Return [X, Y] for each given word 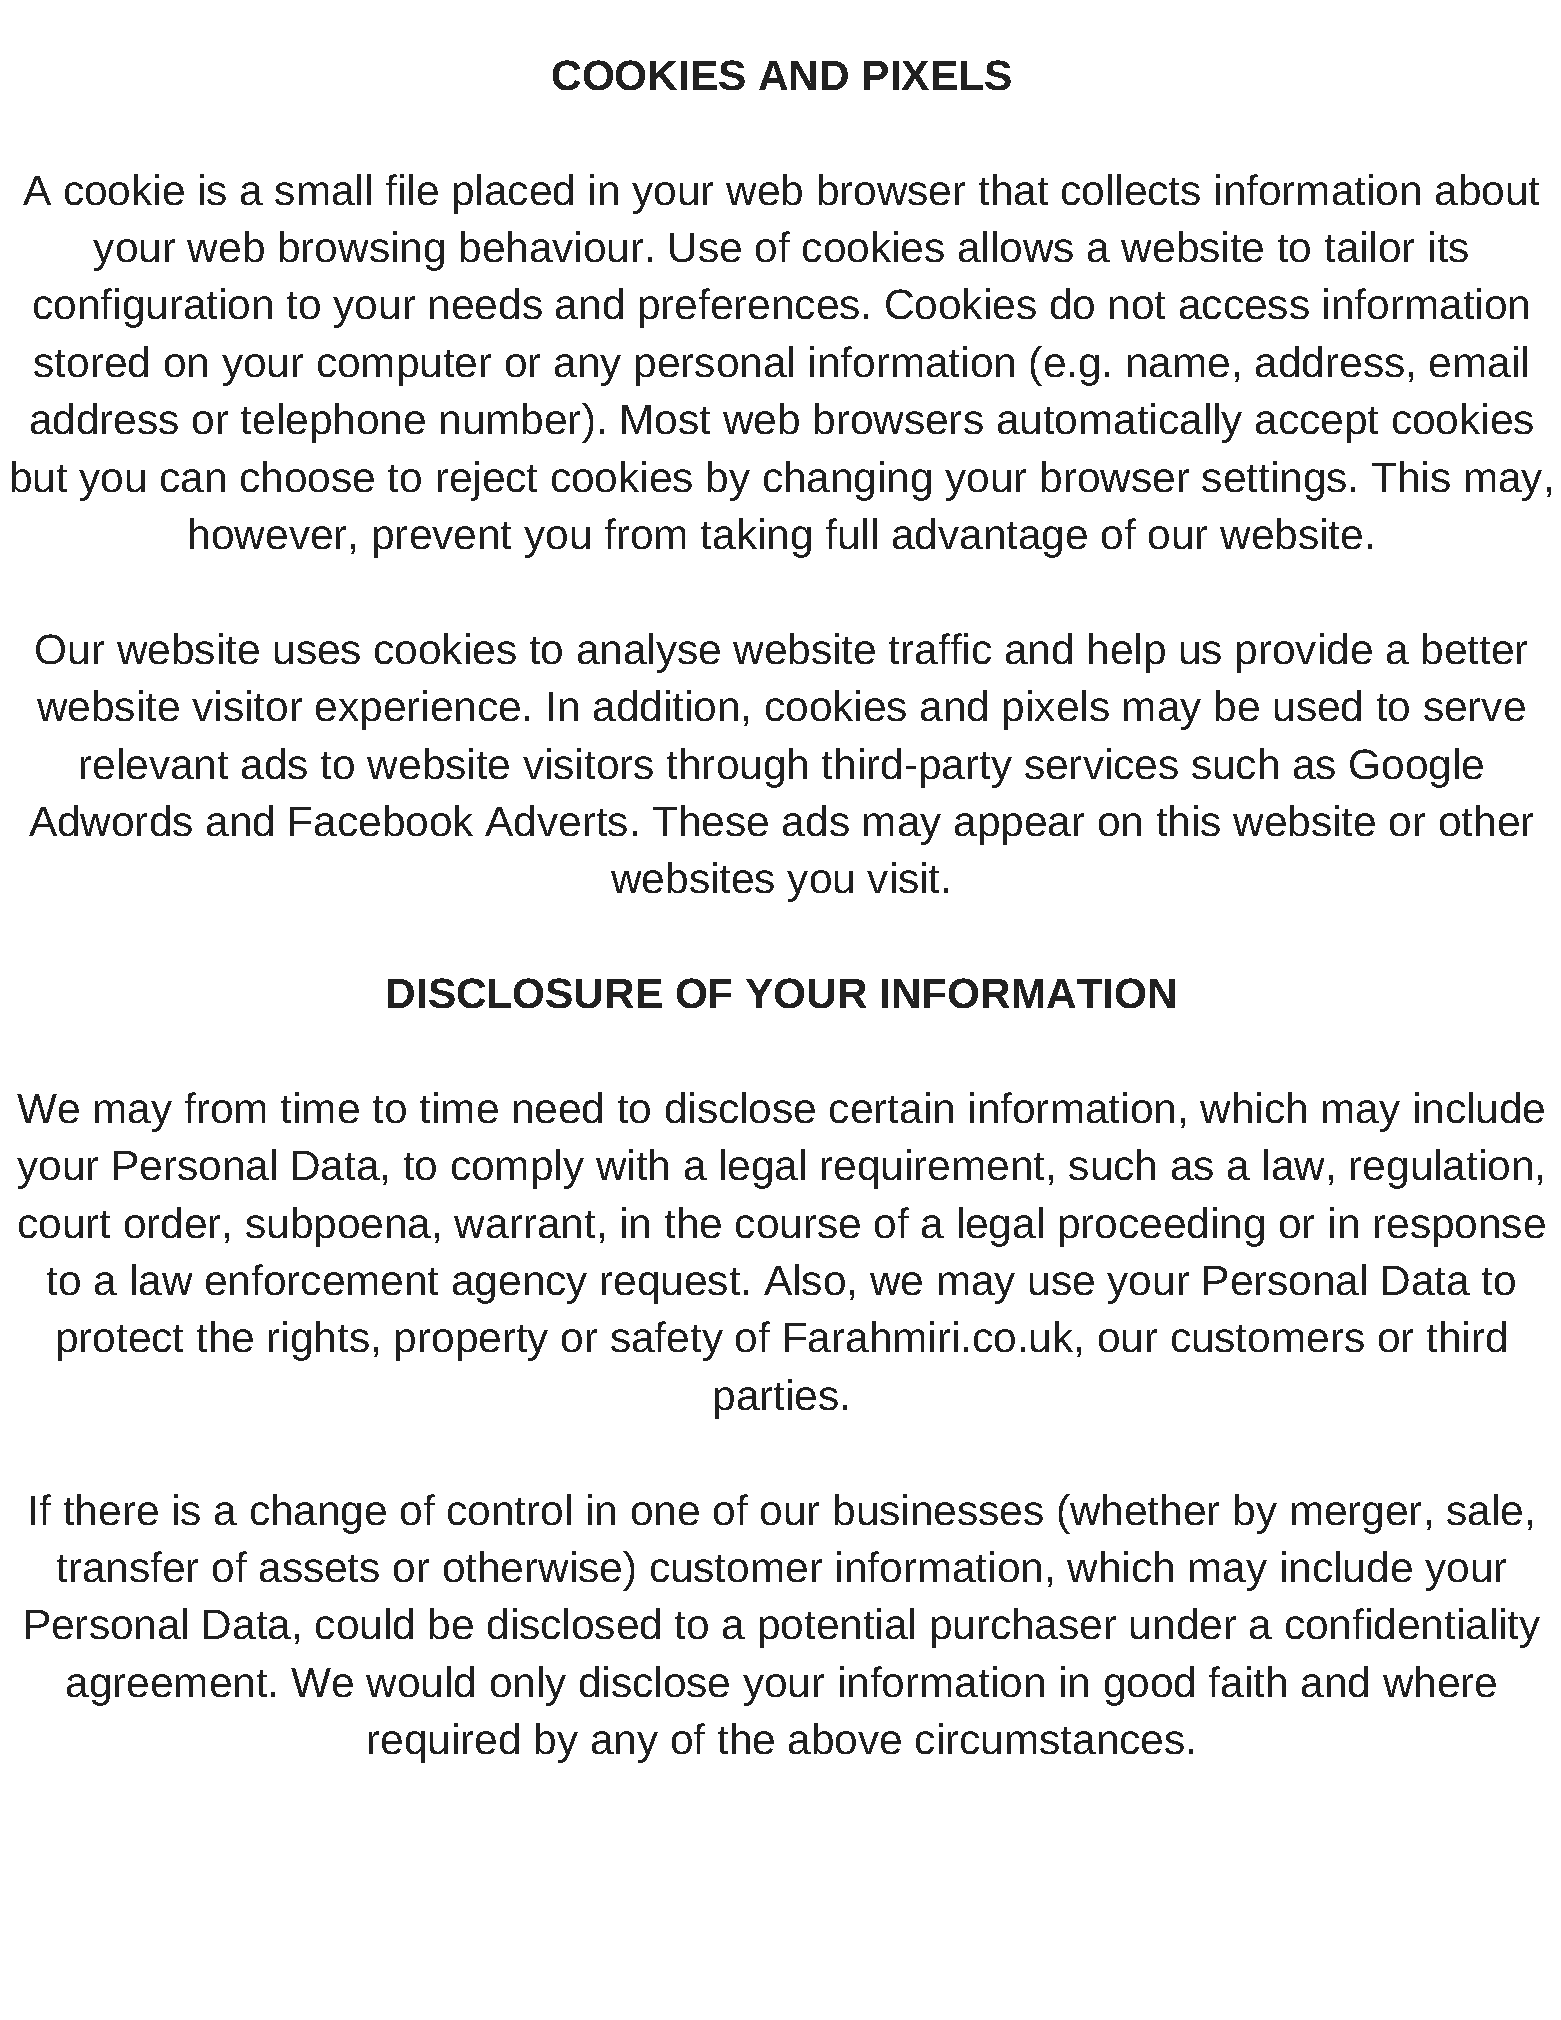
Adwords [110, 820]
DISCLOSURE [525, 993]
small [323, 189]
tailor [1369, 246]
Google [1416, 768]
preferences [749, 308]
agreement [167, 1688]
